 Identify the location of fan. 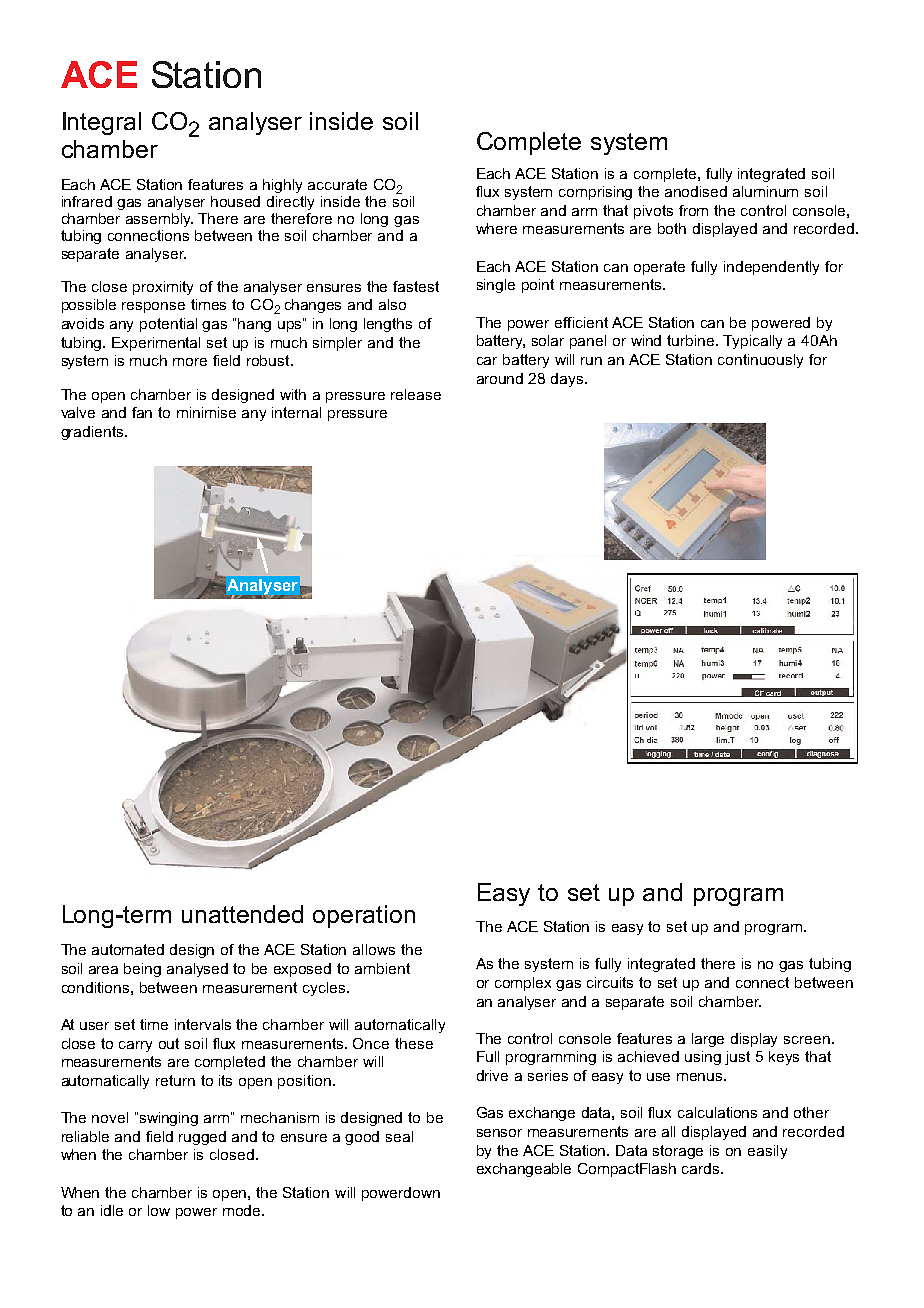
(142, 412).
